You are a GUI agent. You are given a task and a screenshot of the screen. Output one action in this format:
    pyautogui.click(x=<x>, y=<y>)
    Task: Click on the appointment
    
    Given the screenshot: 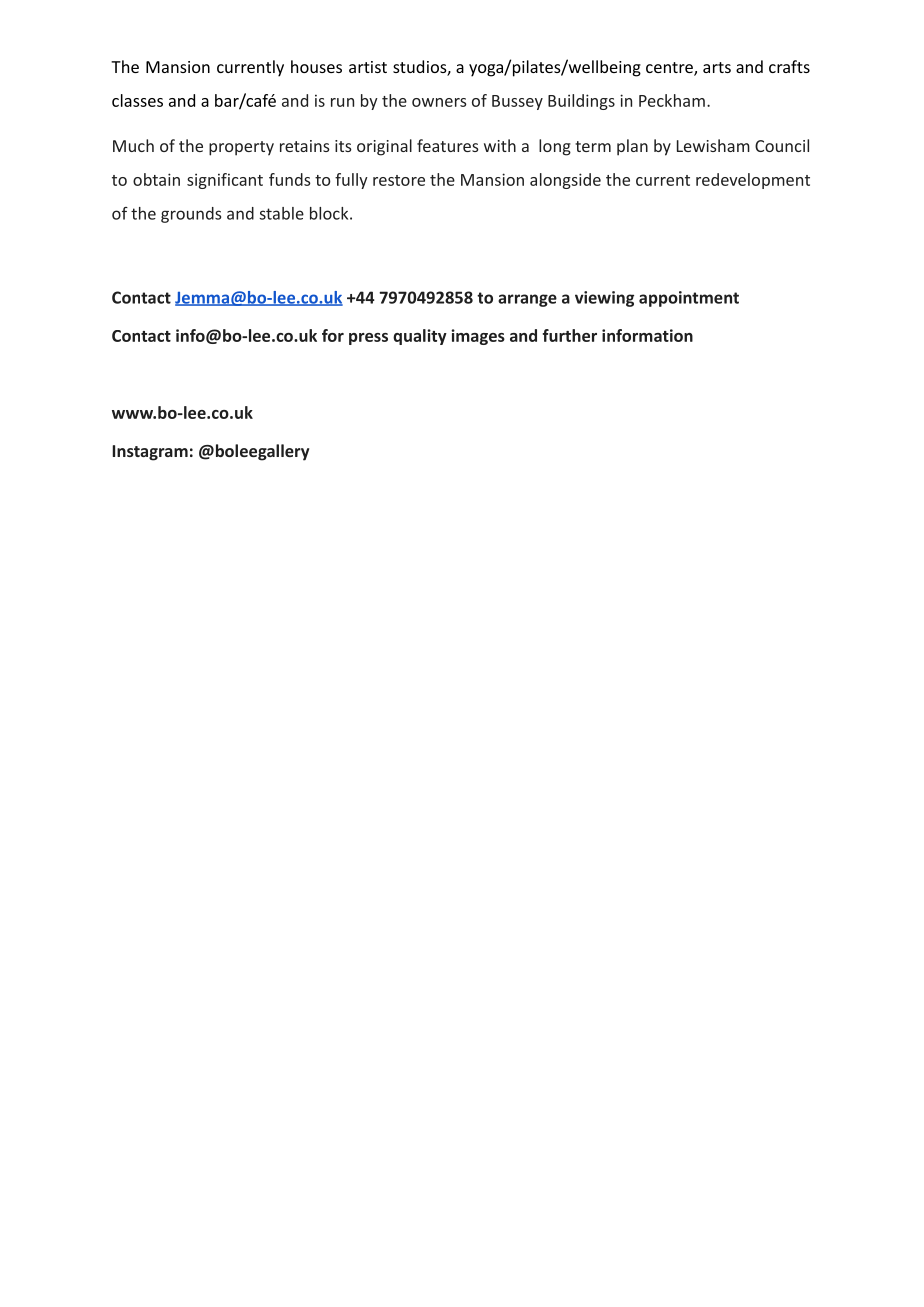 What is the action you would take?
    pyautogui.click(x=689, y=299)
